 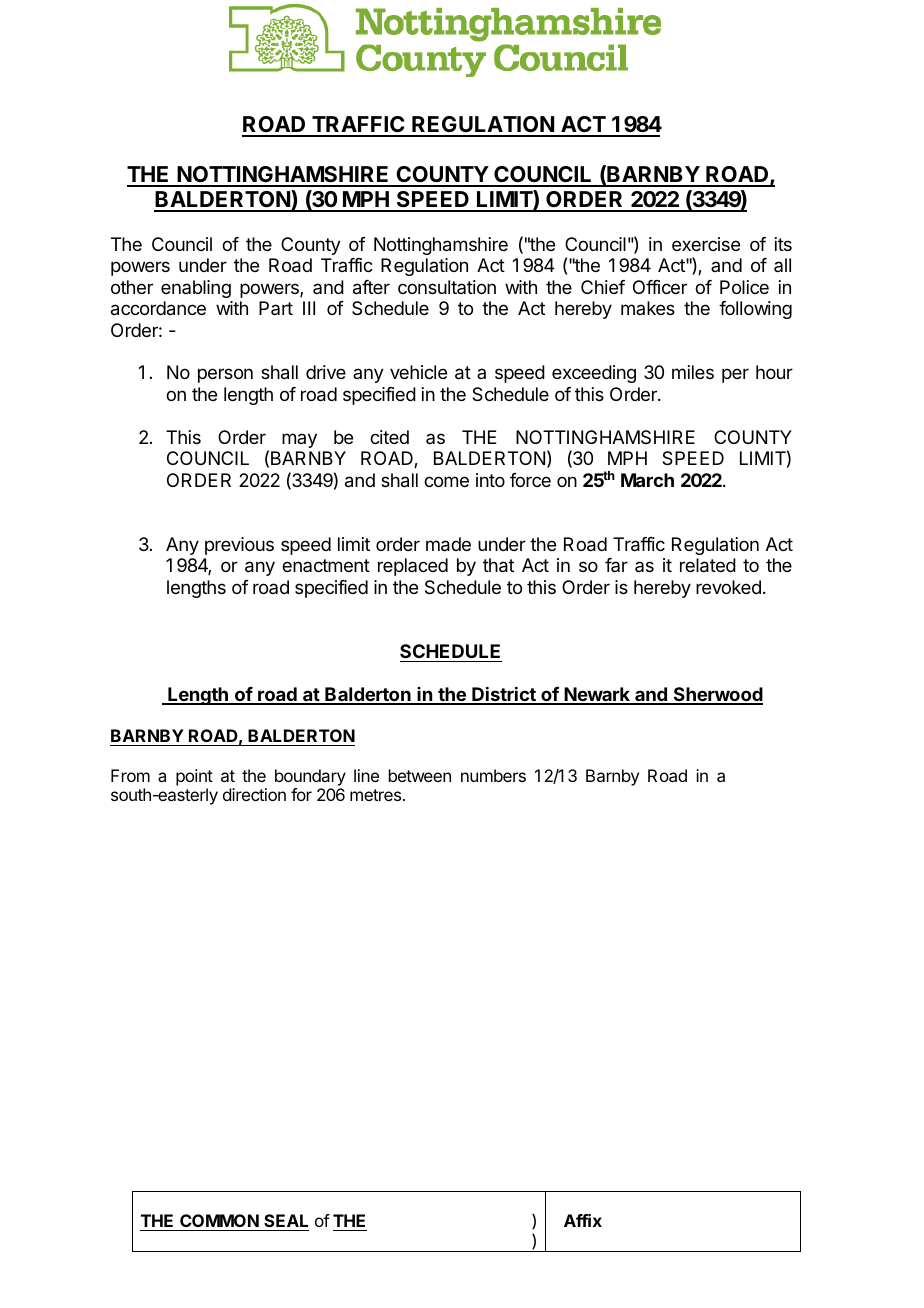 I want to click on COMMON, so click(x=219, y=1220).
